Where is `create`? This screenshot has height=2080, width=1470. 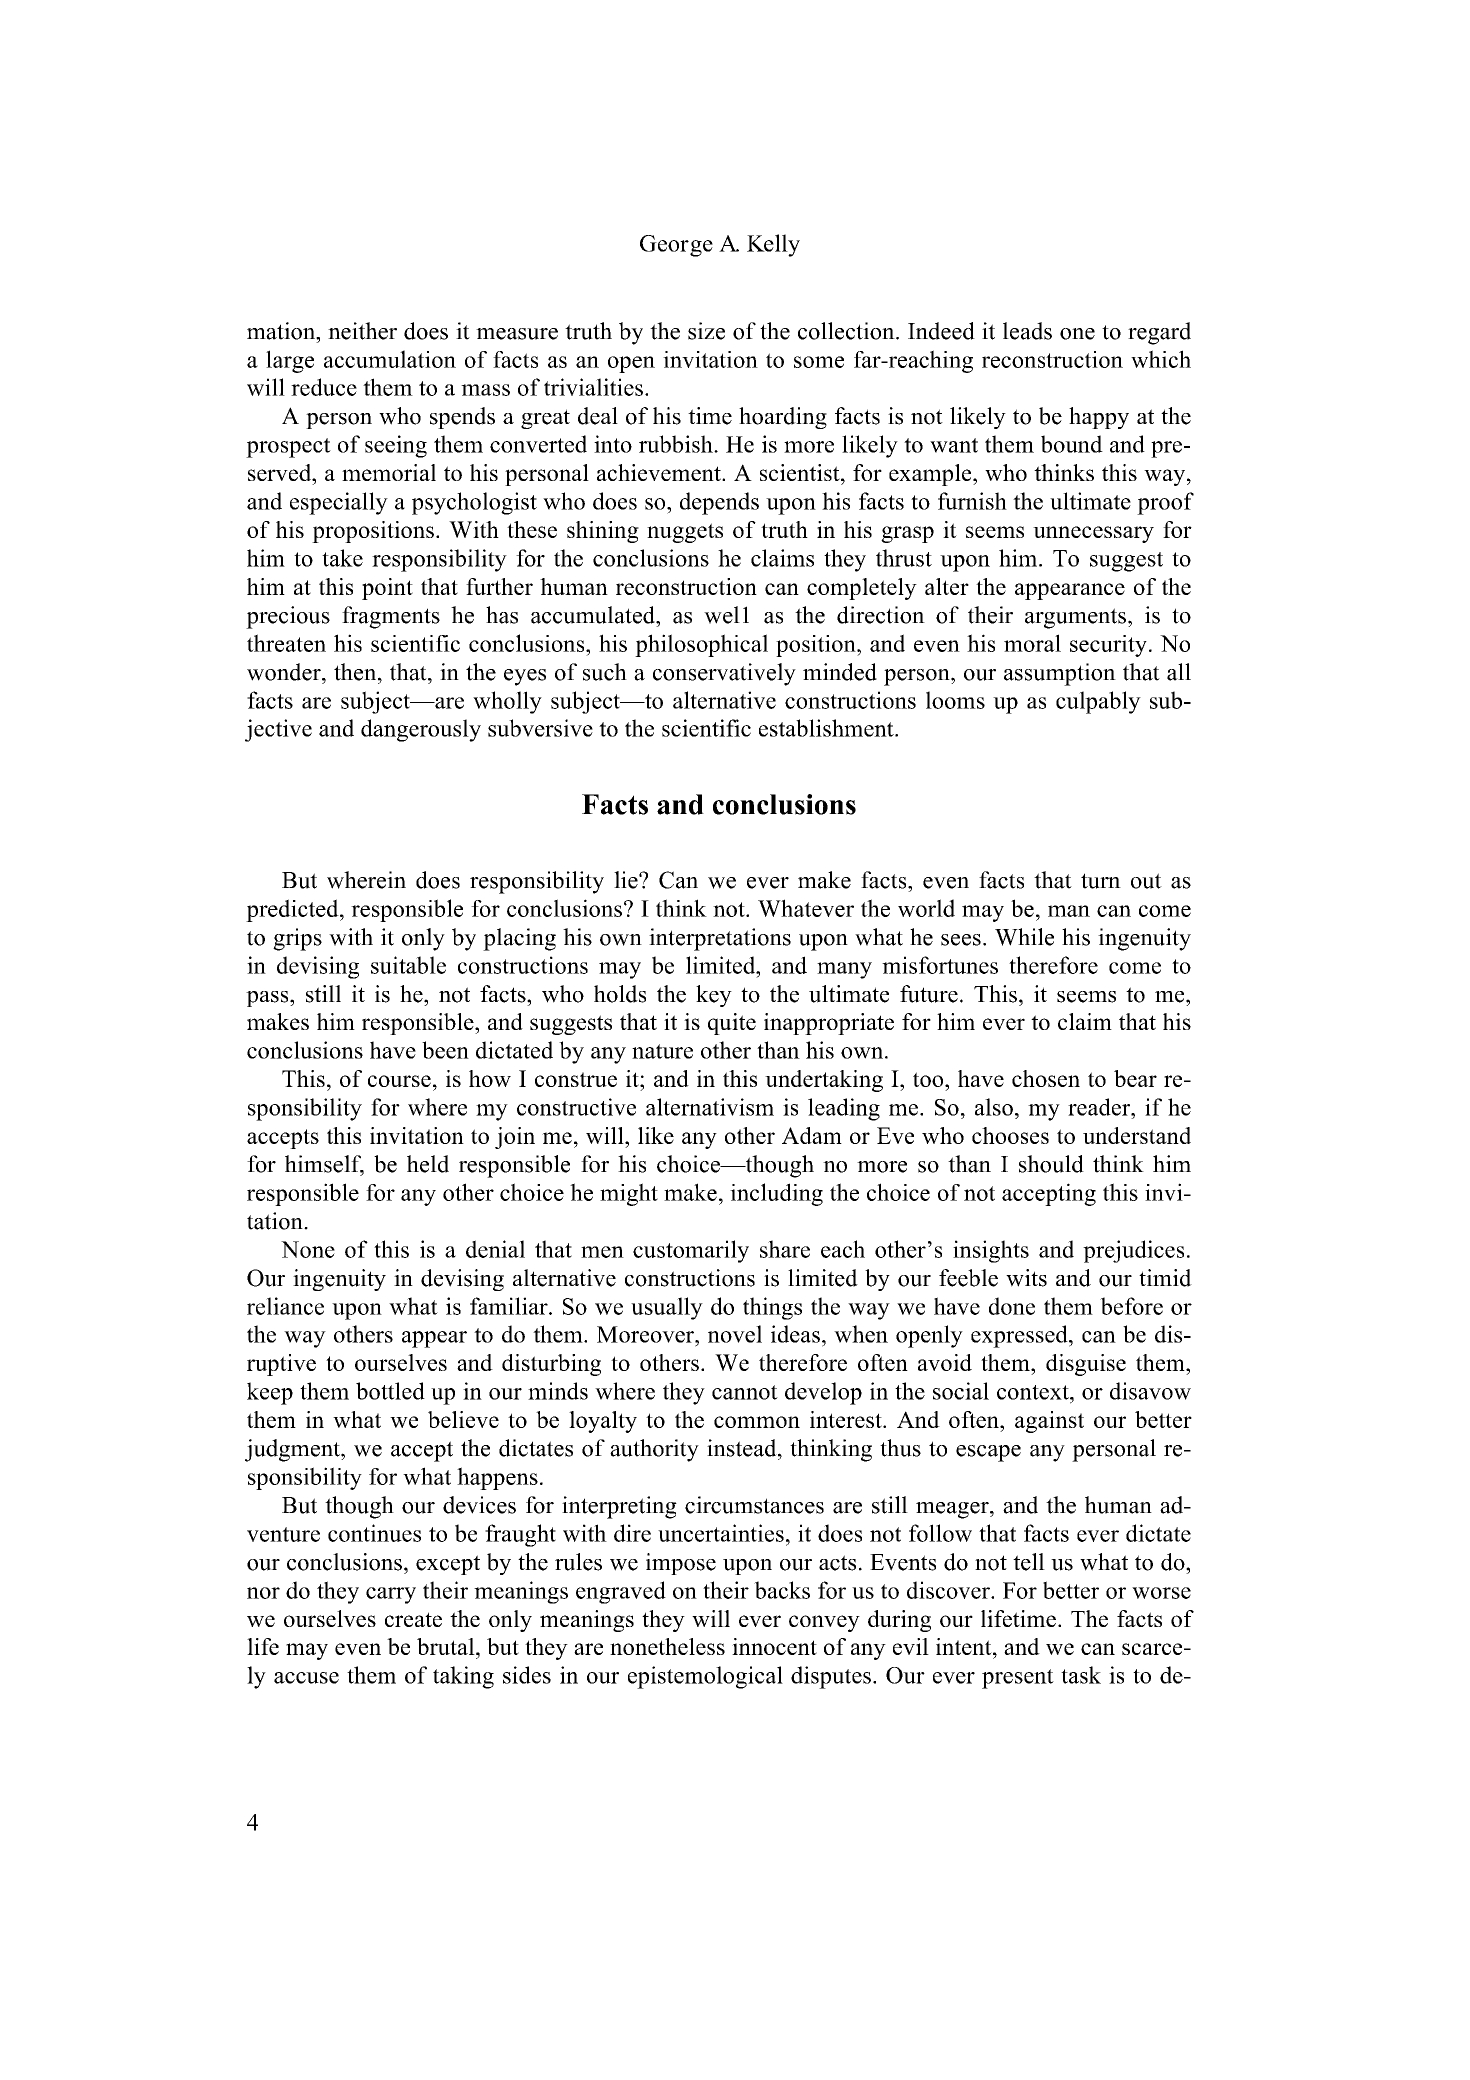 create is located at coordinates (413, 1619).
